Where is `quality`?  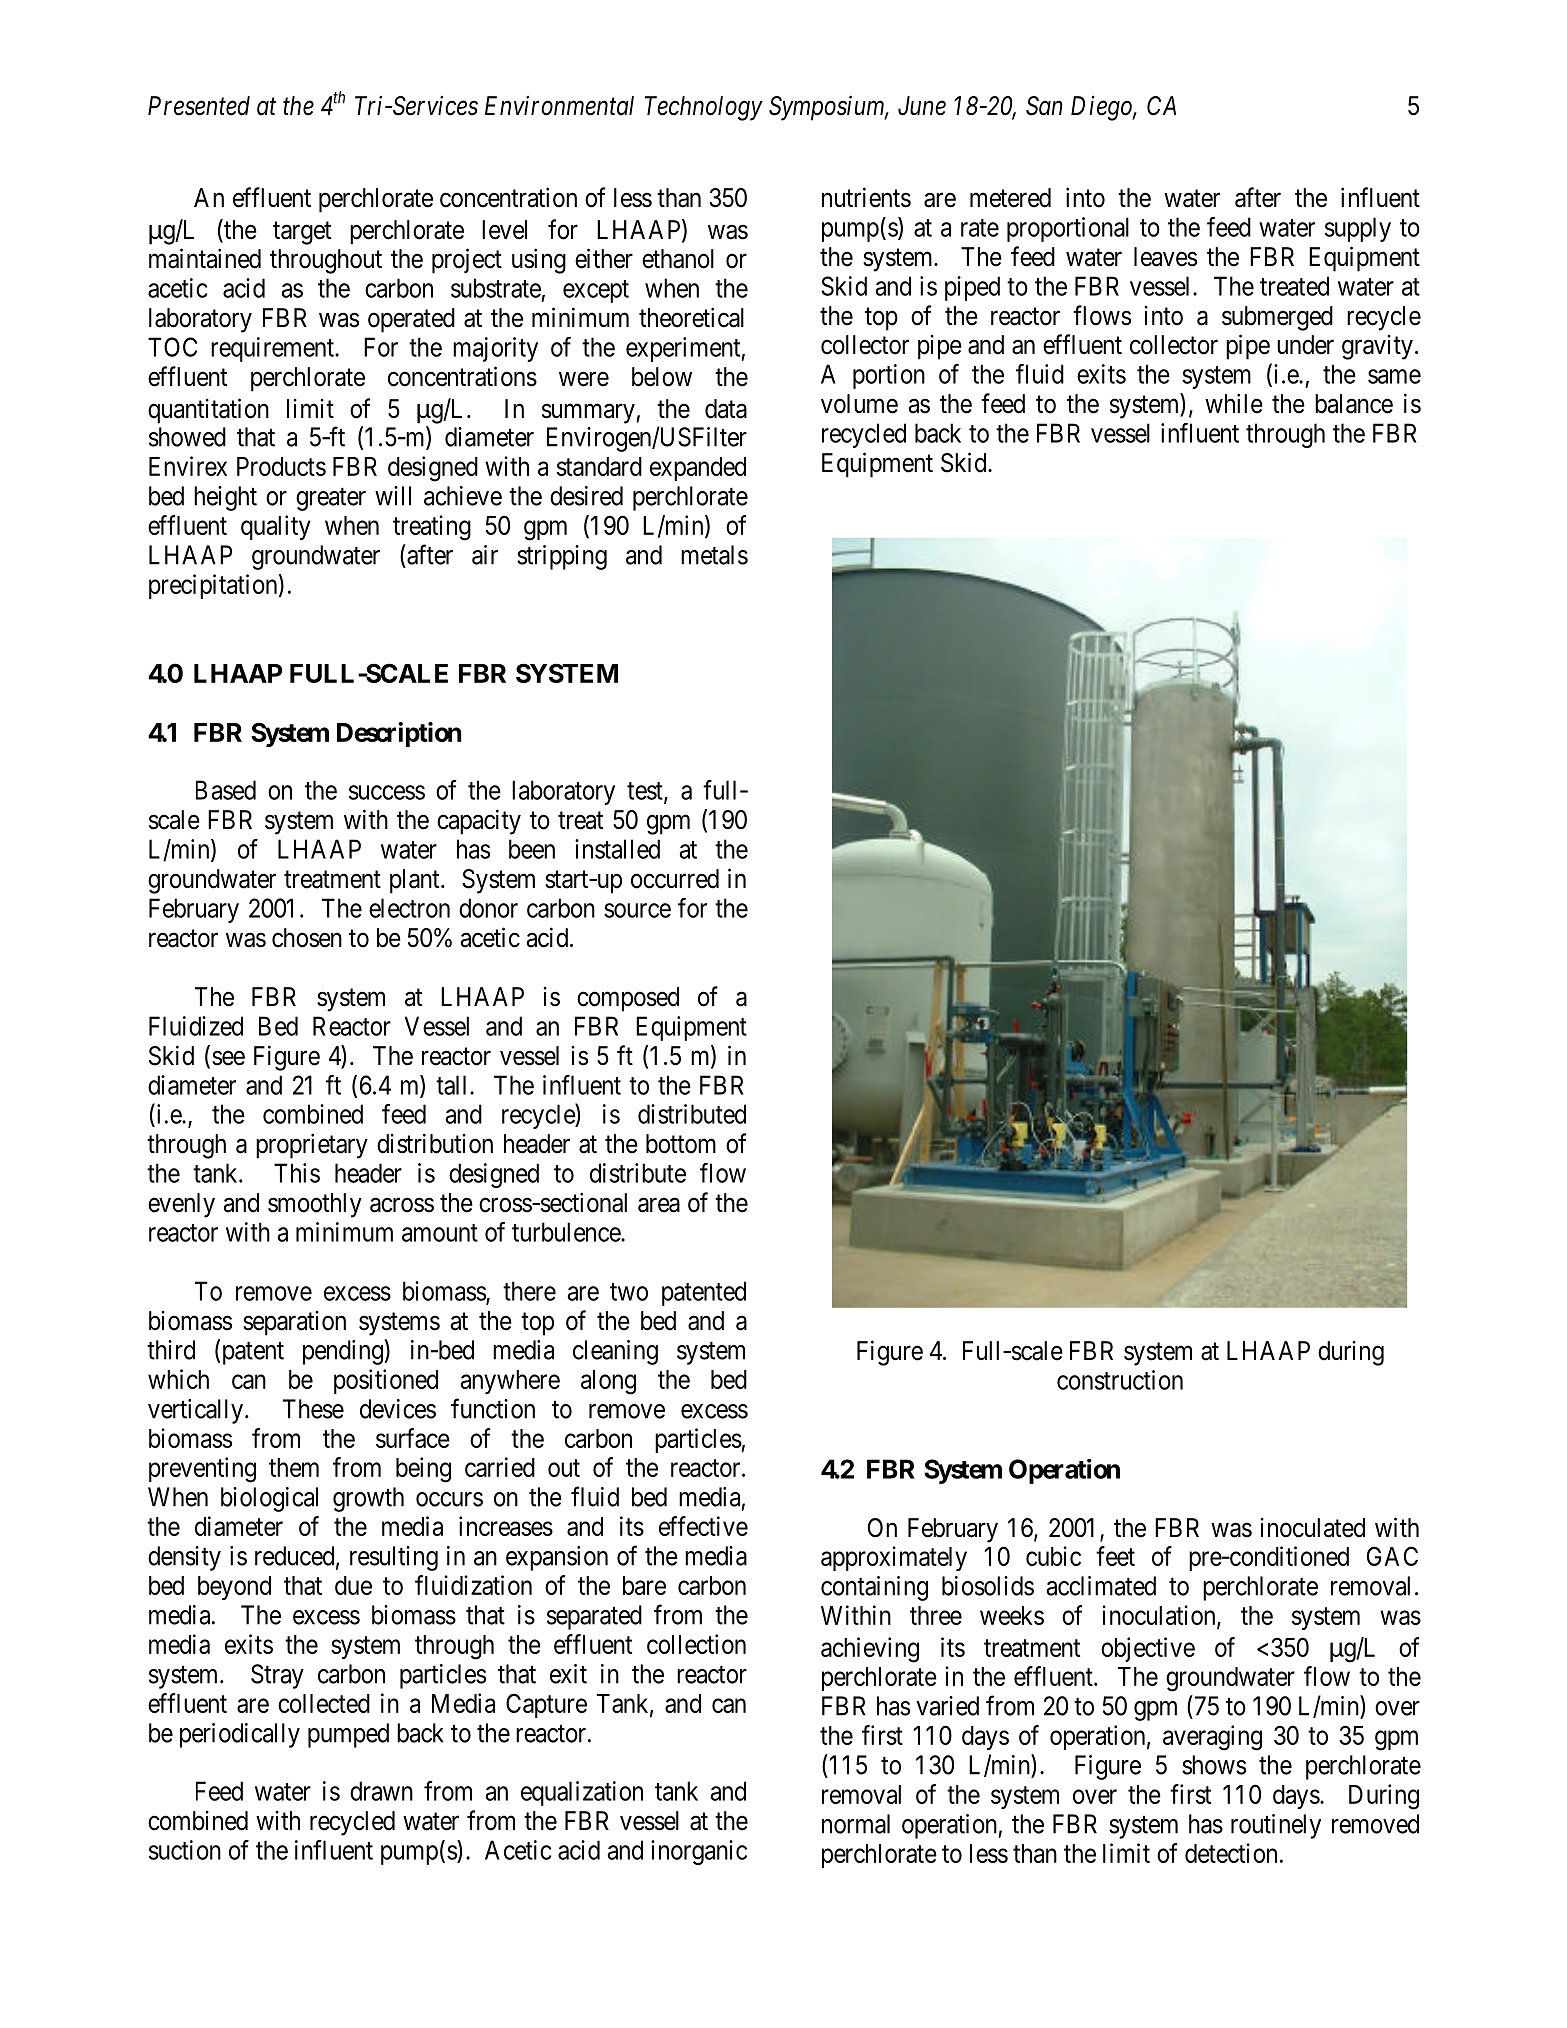 quality is located at coordinates (276, 527).
